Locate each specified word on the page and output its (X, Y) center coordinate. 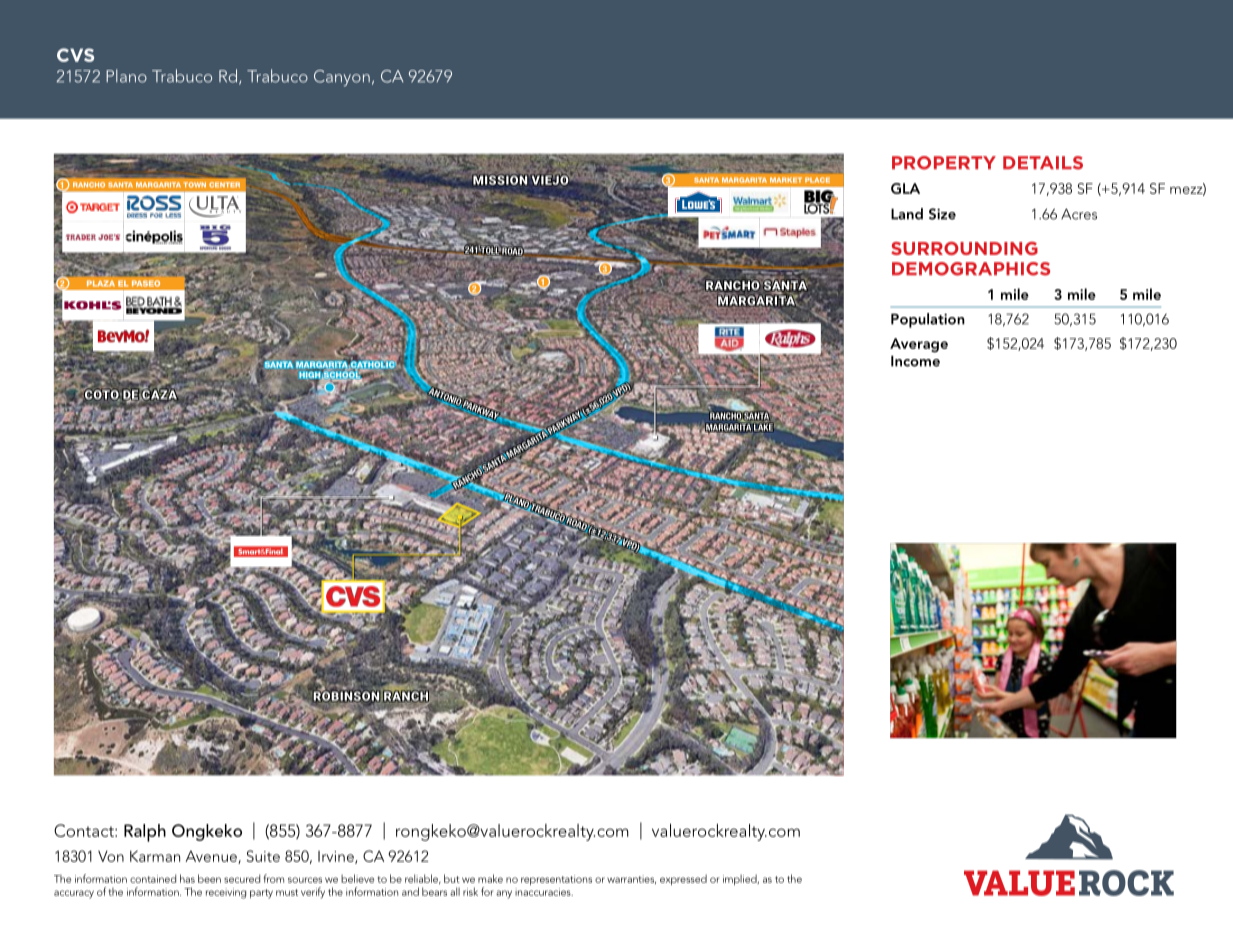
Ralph (145, 833)
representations (556, 880)
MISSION (501, 179)
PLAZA (101, 283)
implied (741, 879)
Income (915, 361)
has (187, 878)
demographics (971, 269)
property (944, 163)
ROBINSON (345, 696)
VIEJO (549, 179)
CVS (75, 55)
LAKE (763, 427)
